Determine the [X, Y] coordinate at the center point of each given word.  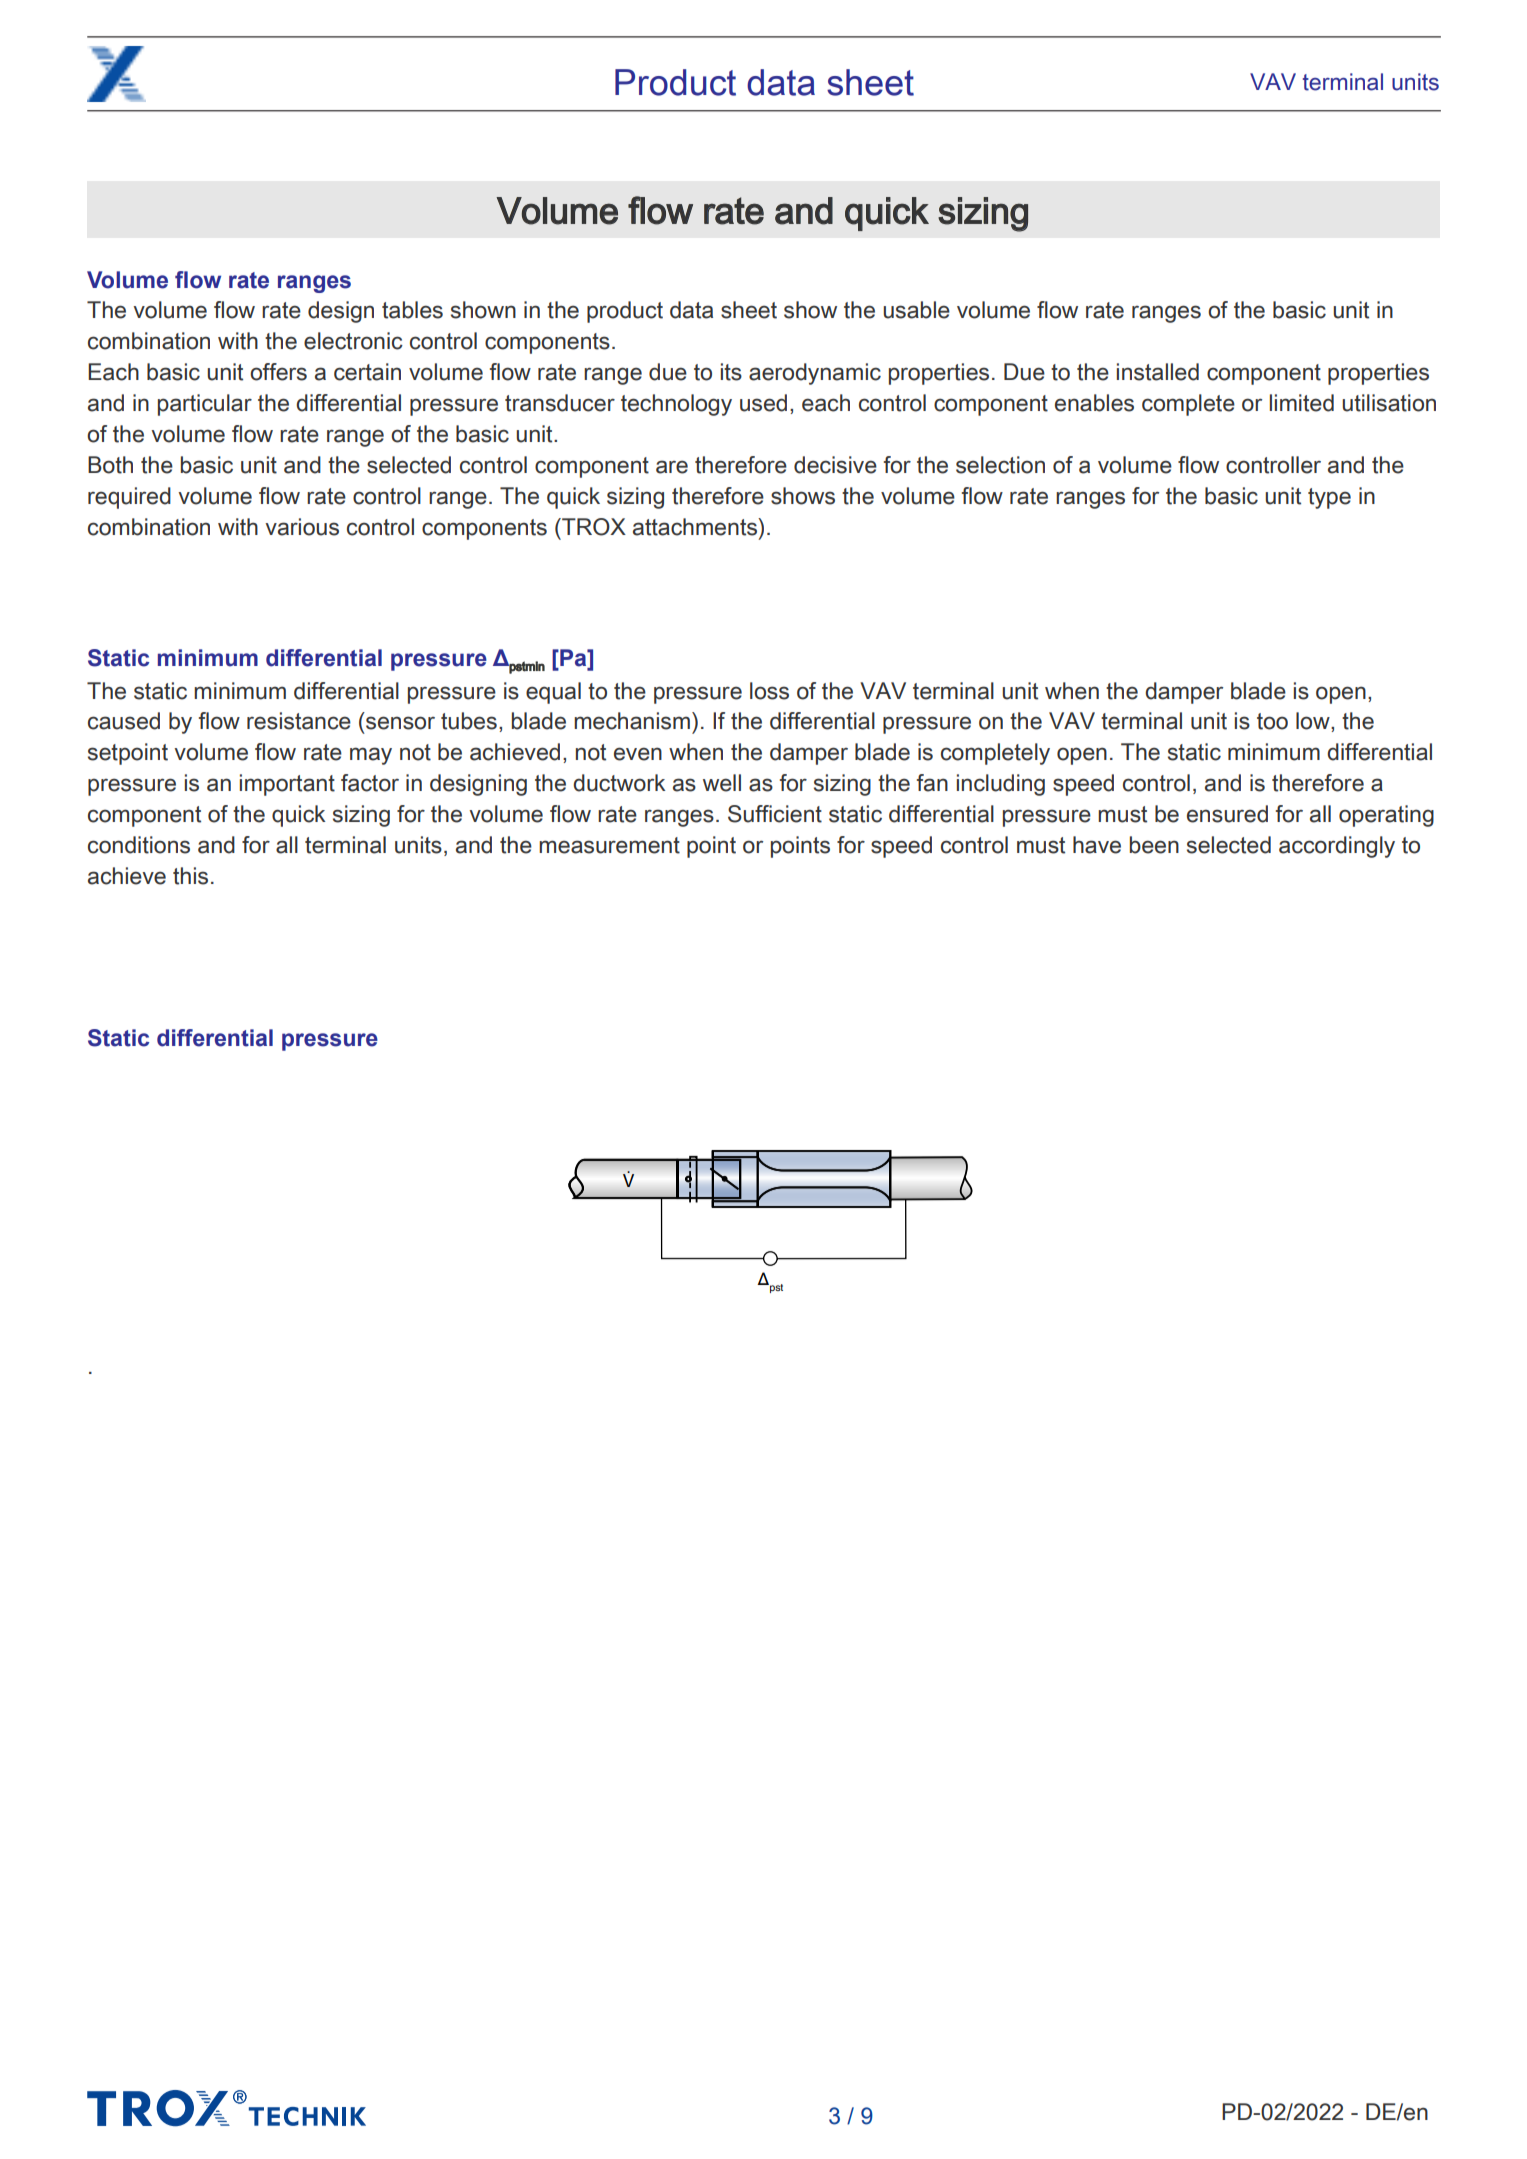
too [1272, 721]
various [302, 527]
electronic [353, 341]
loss [769, 691]
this [190, 876]
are [672, 467]
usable [916, 310]
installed [1158, 372]
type [1329, 498]
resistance [299, 721]
